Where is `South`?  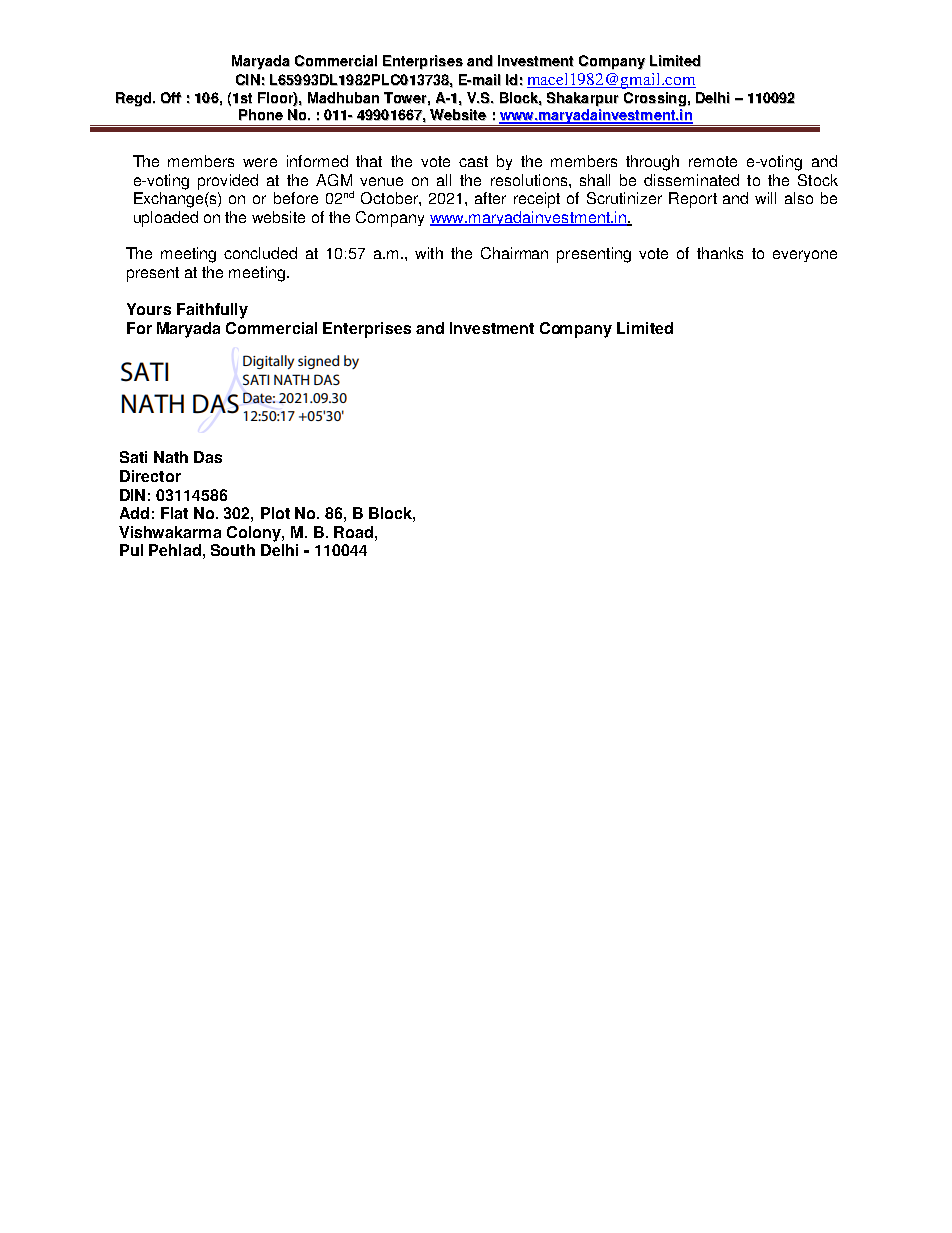
South is located at coordinates (233, 550).
